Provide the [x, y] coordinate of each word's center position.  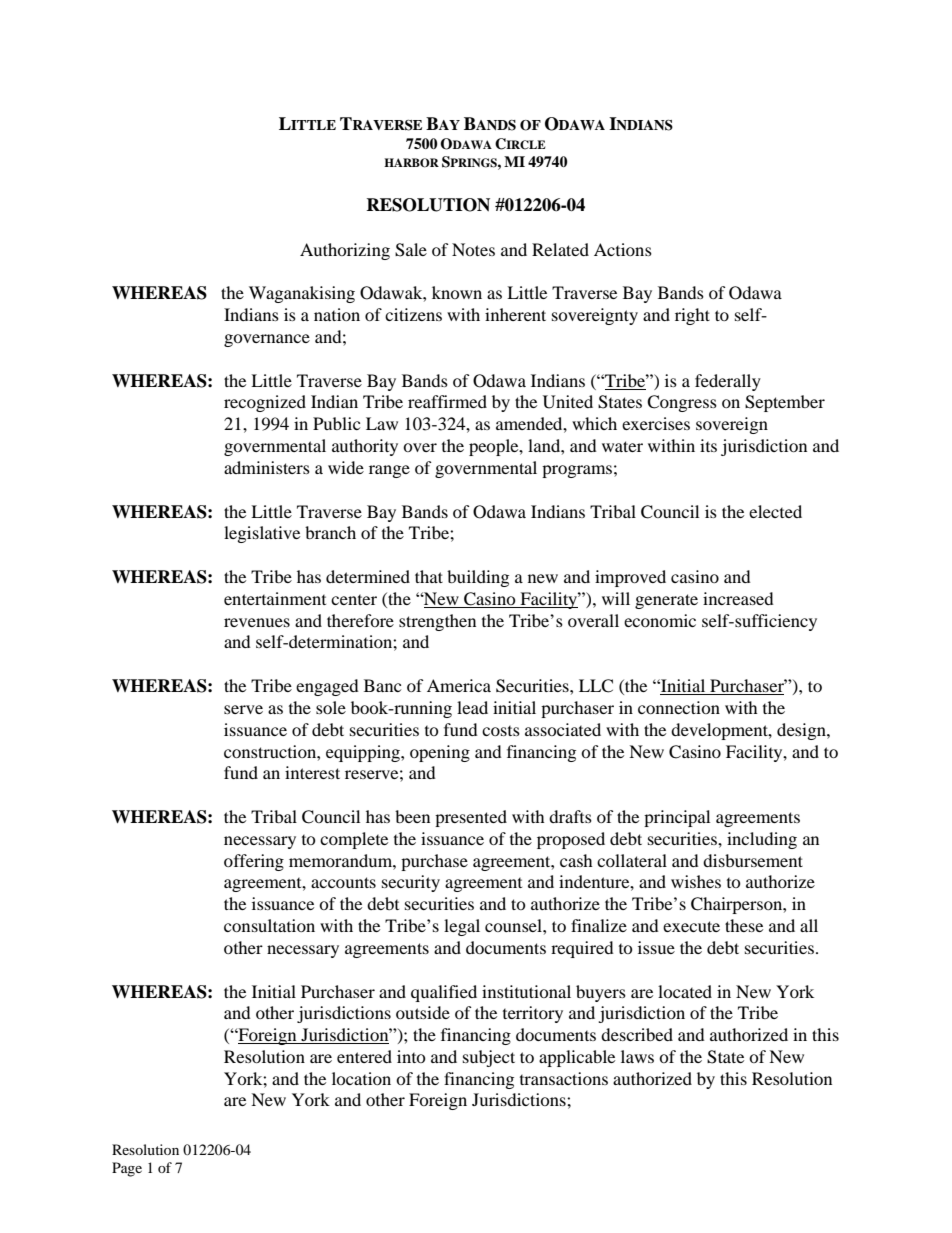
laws [637, 1056]
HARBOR [411, 163]
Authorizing [345, 251]
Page [127, 1169]
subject [489, 1058]
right [692, 316]
